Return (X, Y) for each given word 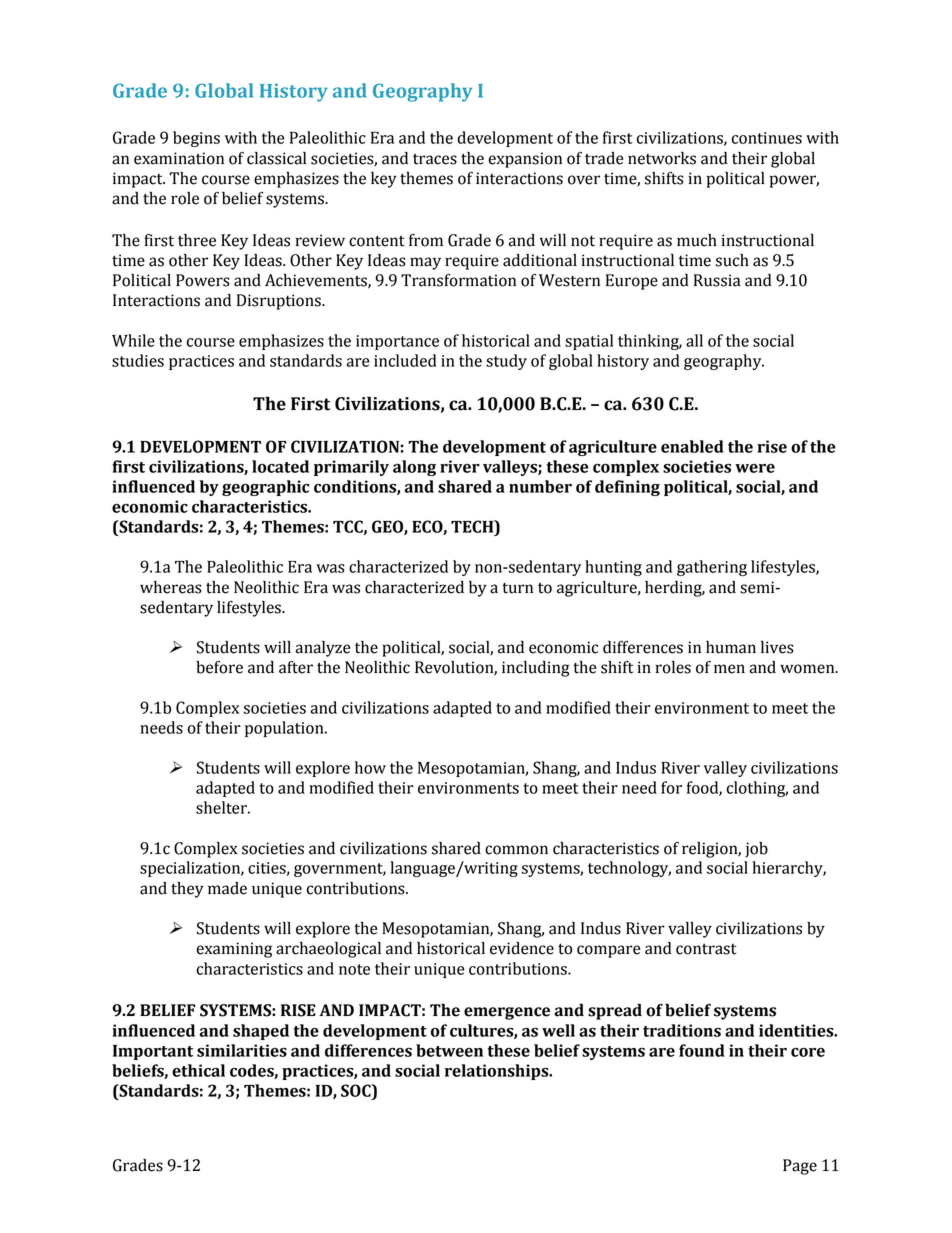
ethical (198, 1070)
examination (179, 158)
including (536, 669)
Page (800, 1167)
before (219, 667)
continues (767, 138)
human (731, 647)
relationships (498, 1072)
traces (435, 159)
